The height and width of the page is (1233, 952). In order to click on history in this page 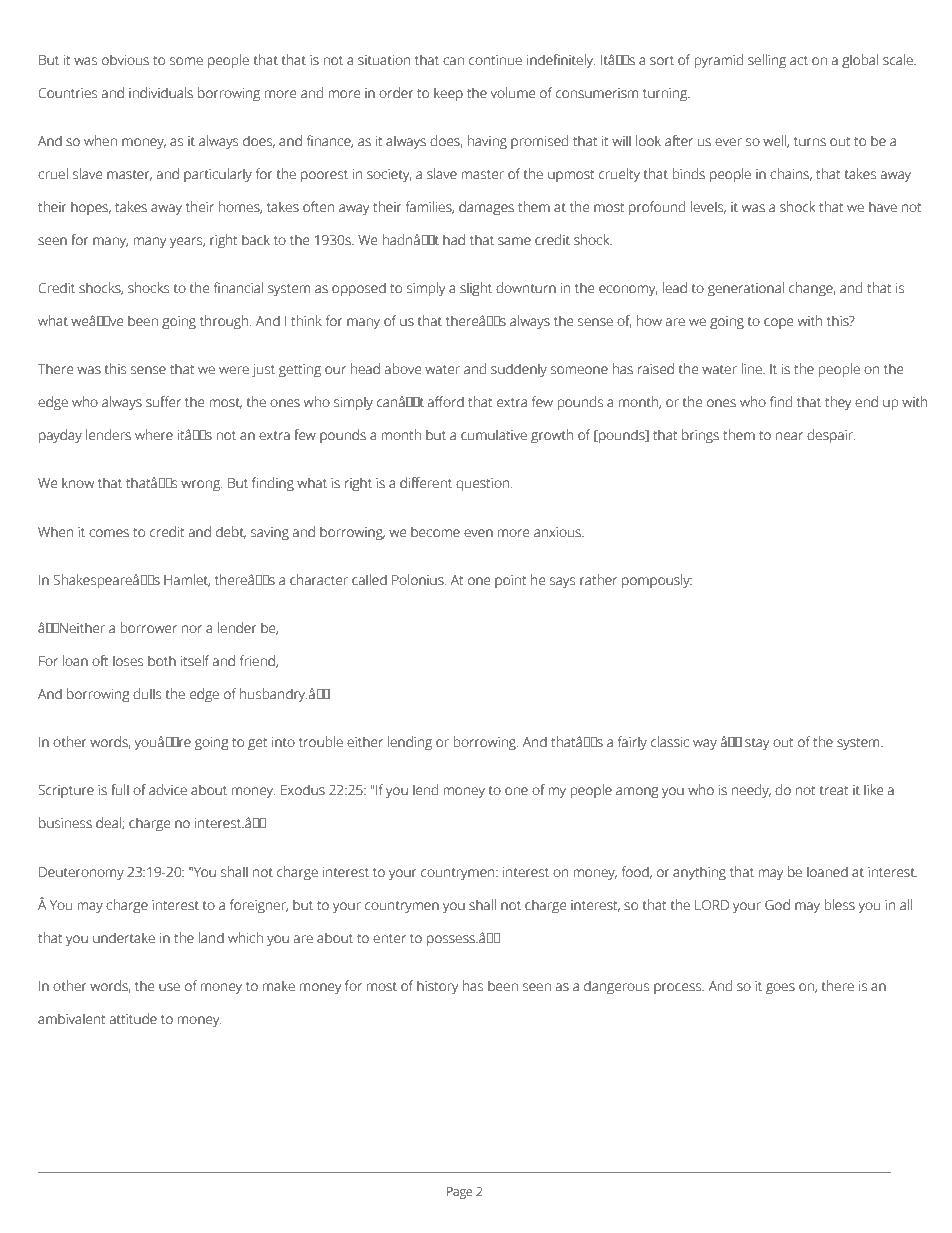, I will do `click(437, 987)`.
